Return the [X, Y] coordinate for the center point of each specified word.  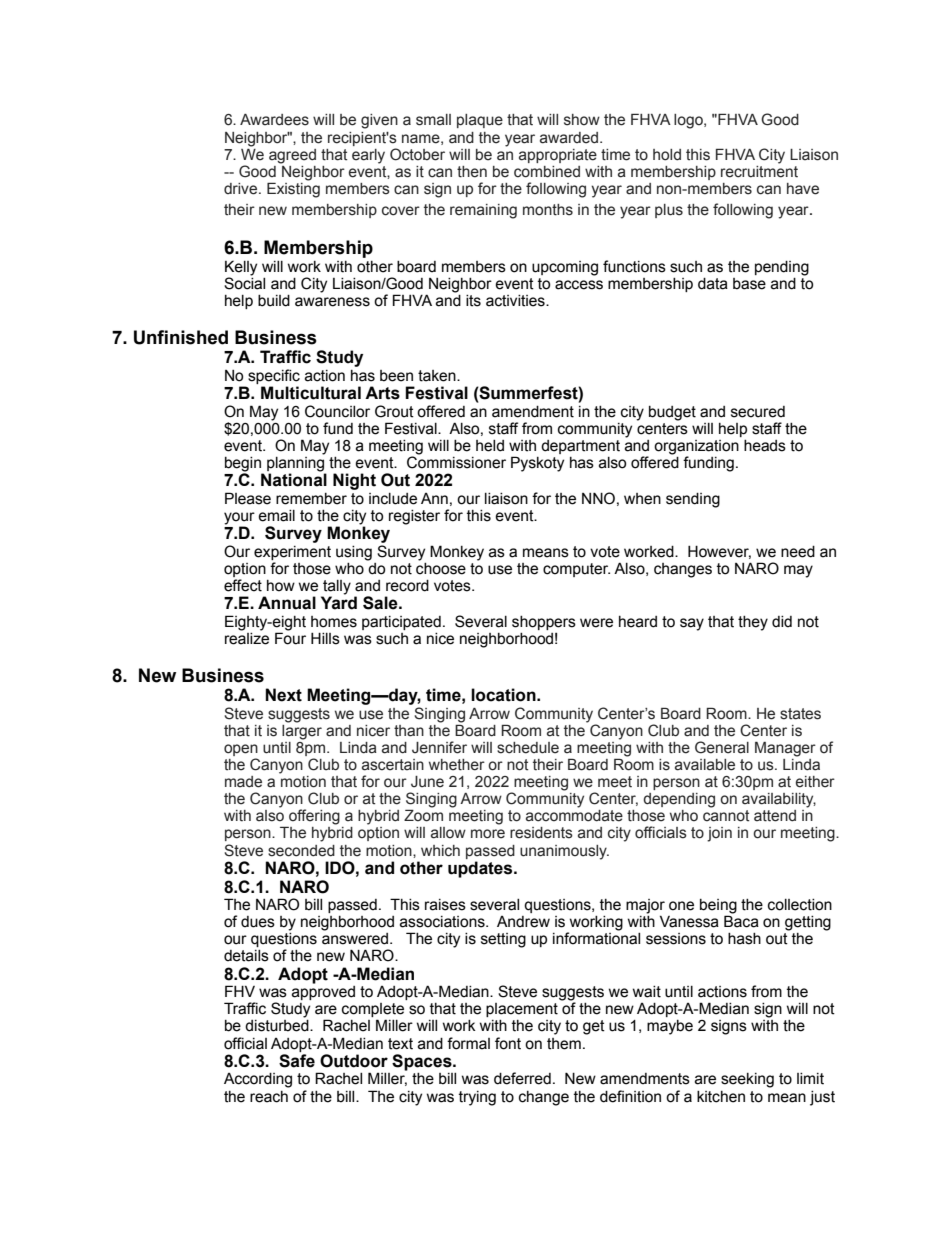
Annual [287, 603]
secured [758, 412]
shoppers [544, 623]
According [258, 1080]
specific [274, 376]
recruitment [759, 170]
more [488, 834]
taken [438, 376]
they [753, 623]
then [472, 172]
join [719, 834]
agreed [292, 156]
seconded [301, 851]
